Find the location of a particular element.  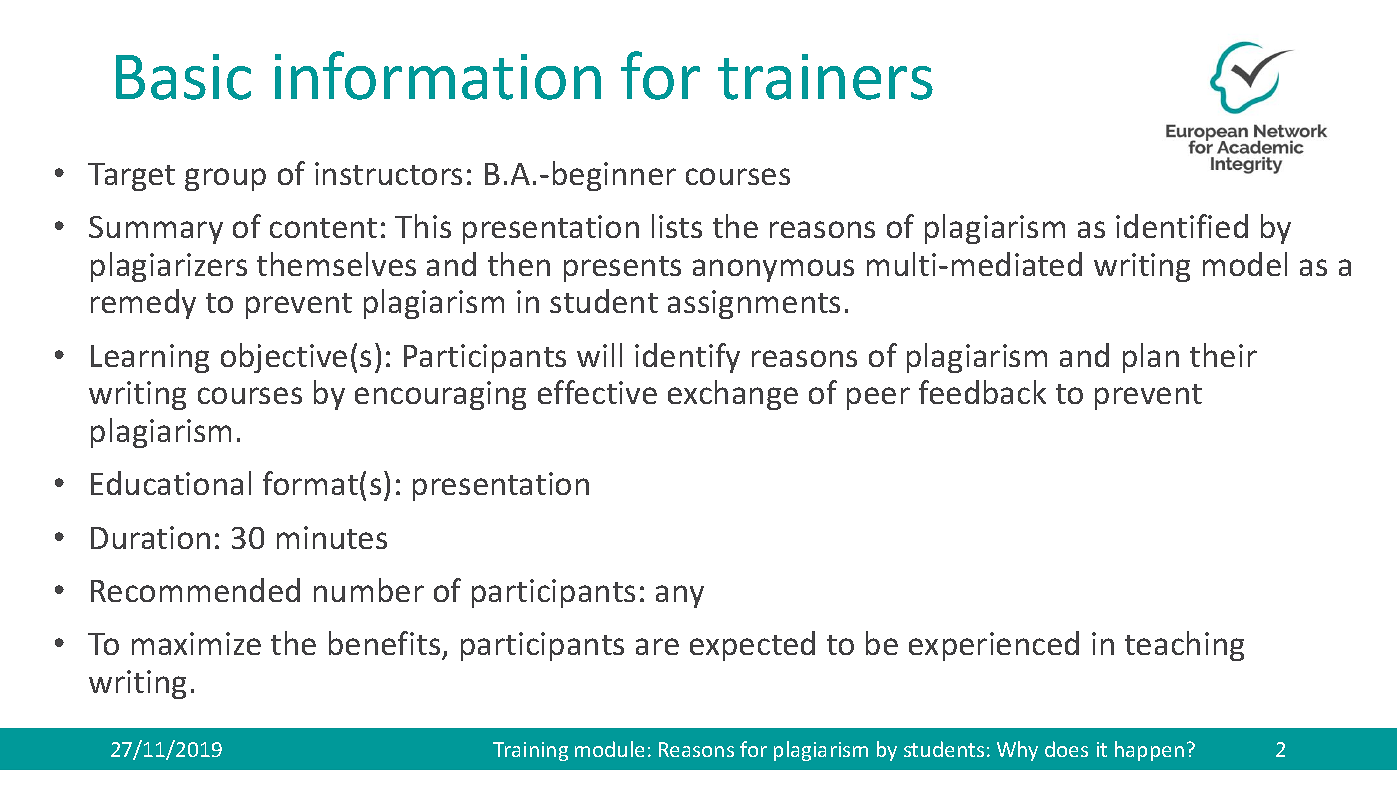

teaching is located at coordinates (1184, 646).
